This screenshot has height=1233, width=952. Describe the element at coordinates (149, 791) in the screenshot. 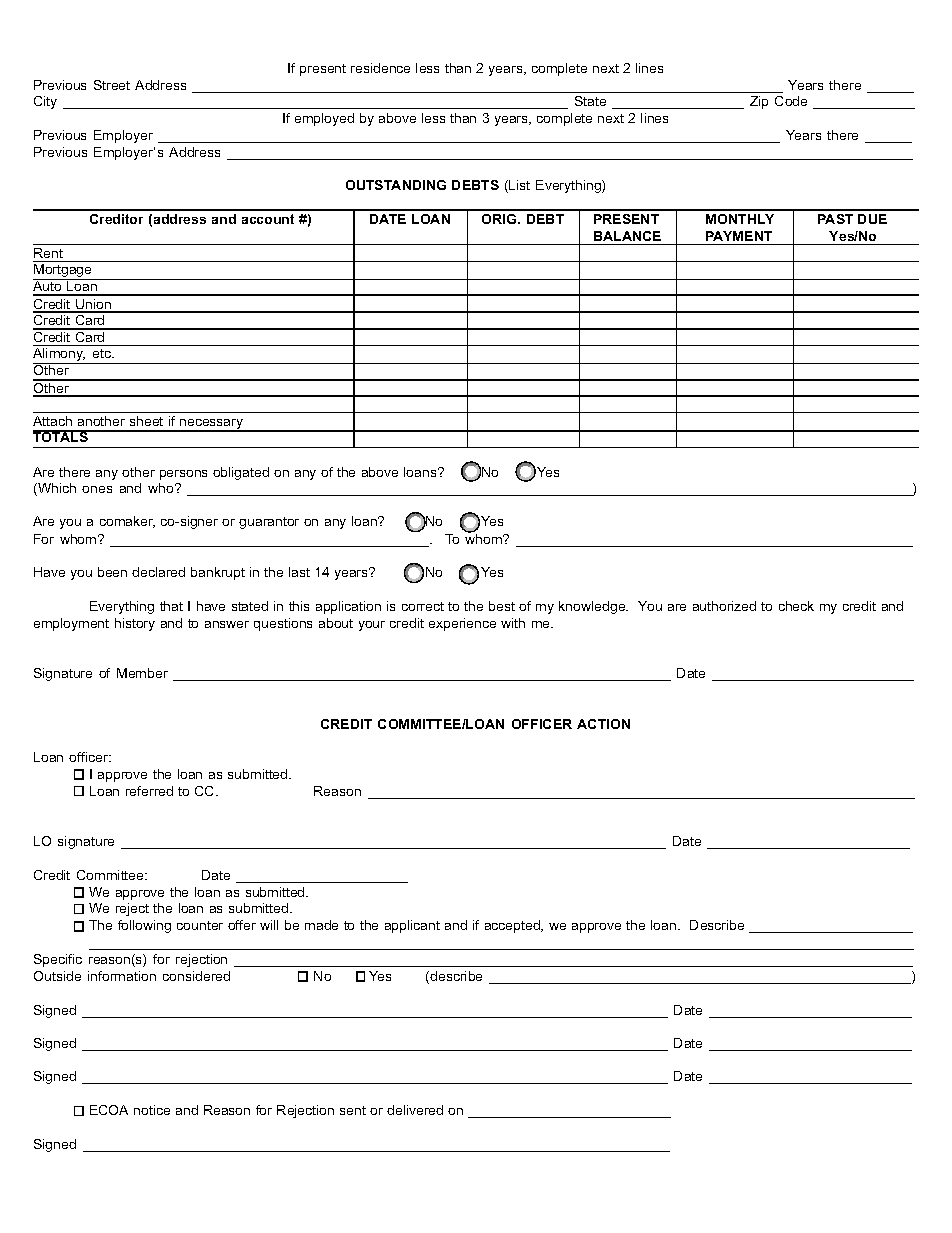

I see `referred` at that location.
